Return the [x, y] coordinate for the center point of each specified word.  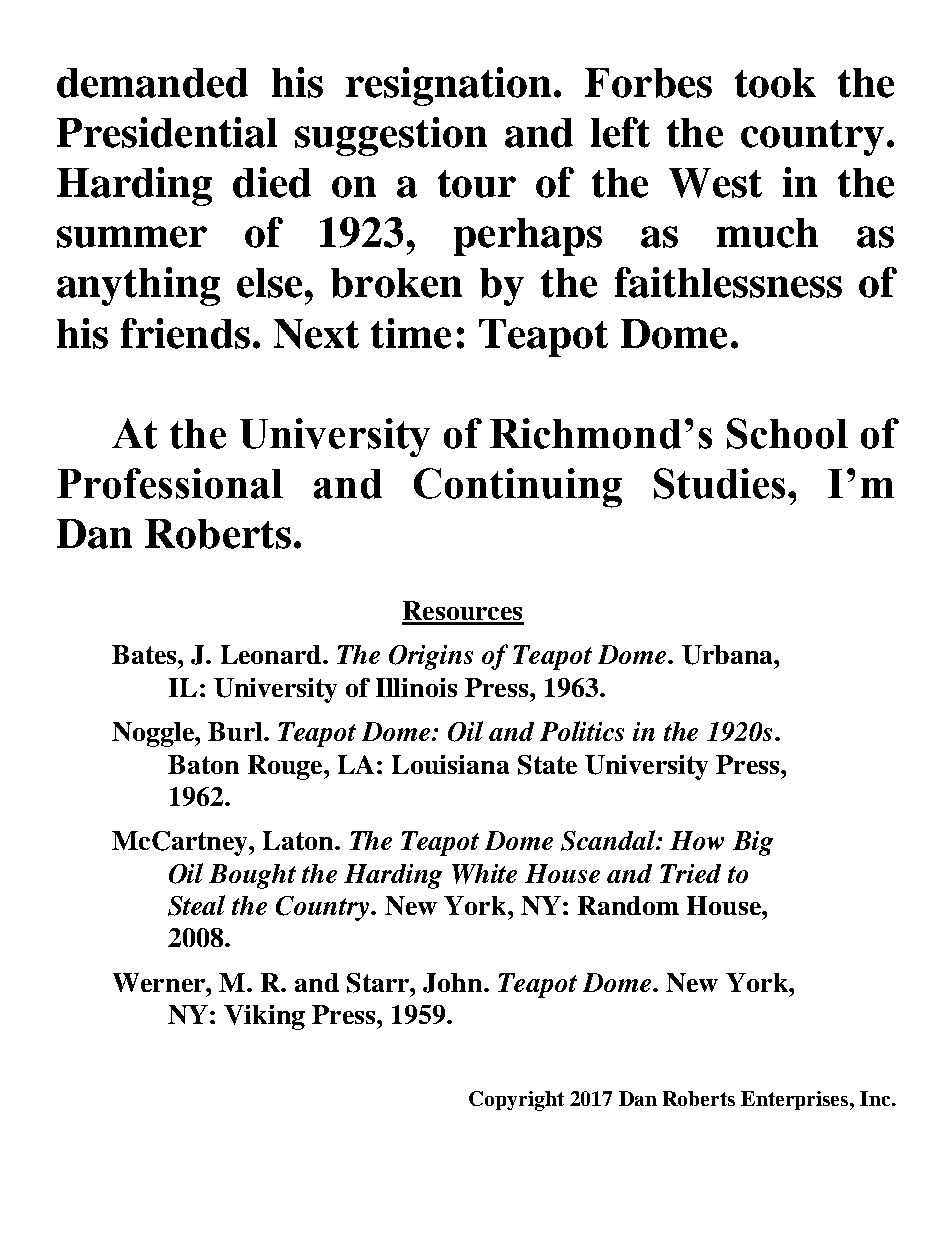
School [787, 433]
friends [185, 333]
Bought [252, 876]
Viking [264, 1017]
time [411, 333]
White [484, 874]
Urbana [728, 655]
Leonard [272, 654]
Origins [431, 657]
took [775, 83]
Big [753, 843]
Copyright [516, 1101]
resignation [450, 86]
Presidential [167, 132]
